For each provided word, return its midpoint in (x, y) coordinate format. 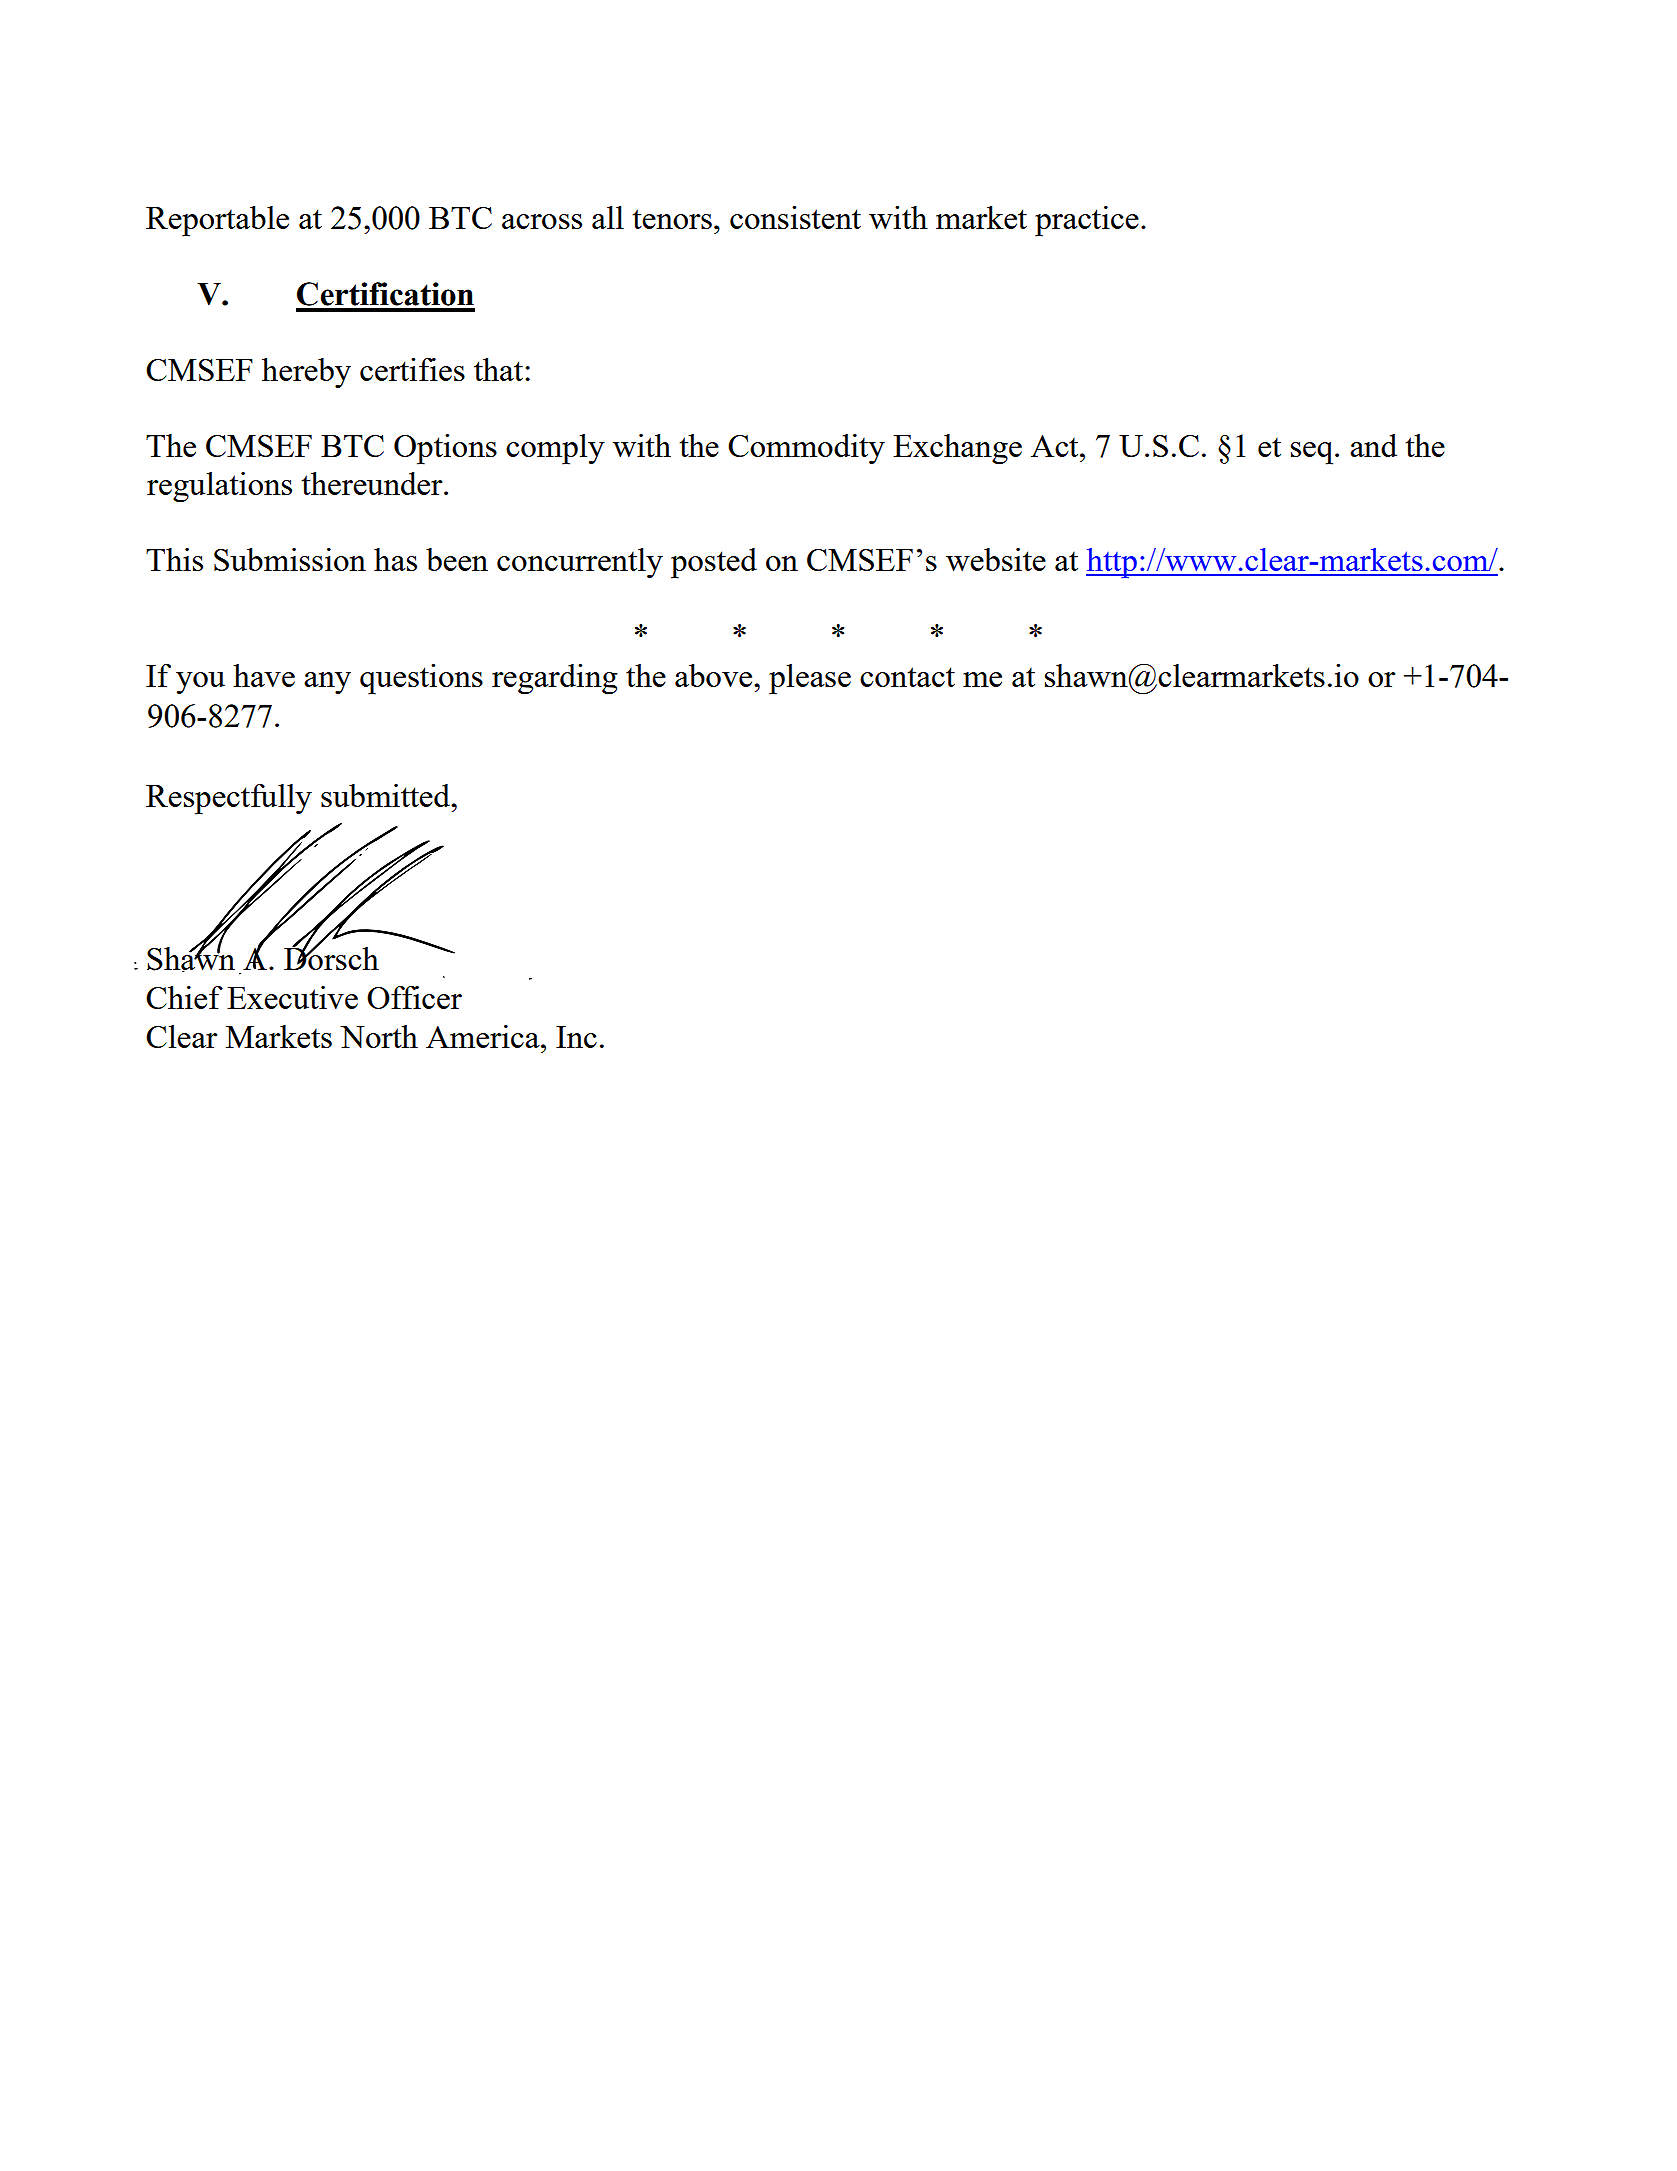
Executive (292, 997)
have (264, 675)
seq (1313, 453)
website (996, 559)
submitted (387, 795)
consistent (795, 217)
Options (445, 449)
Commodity (806, 449)
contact (907, 677)
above (715, 675)
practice (1087, 221)
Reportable (217, 221)
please (810, 679)
